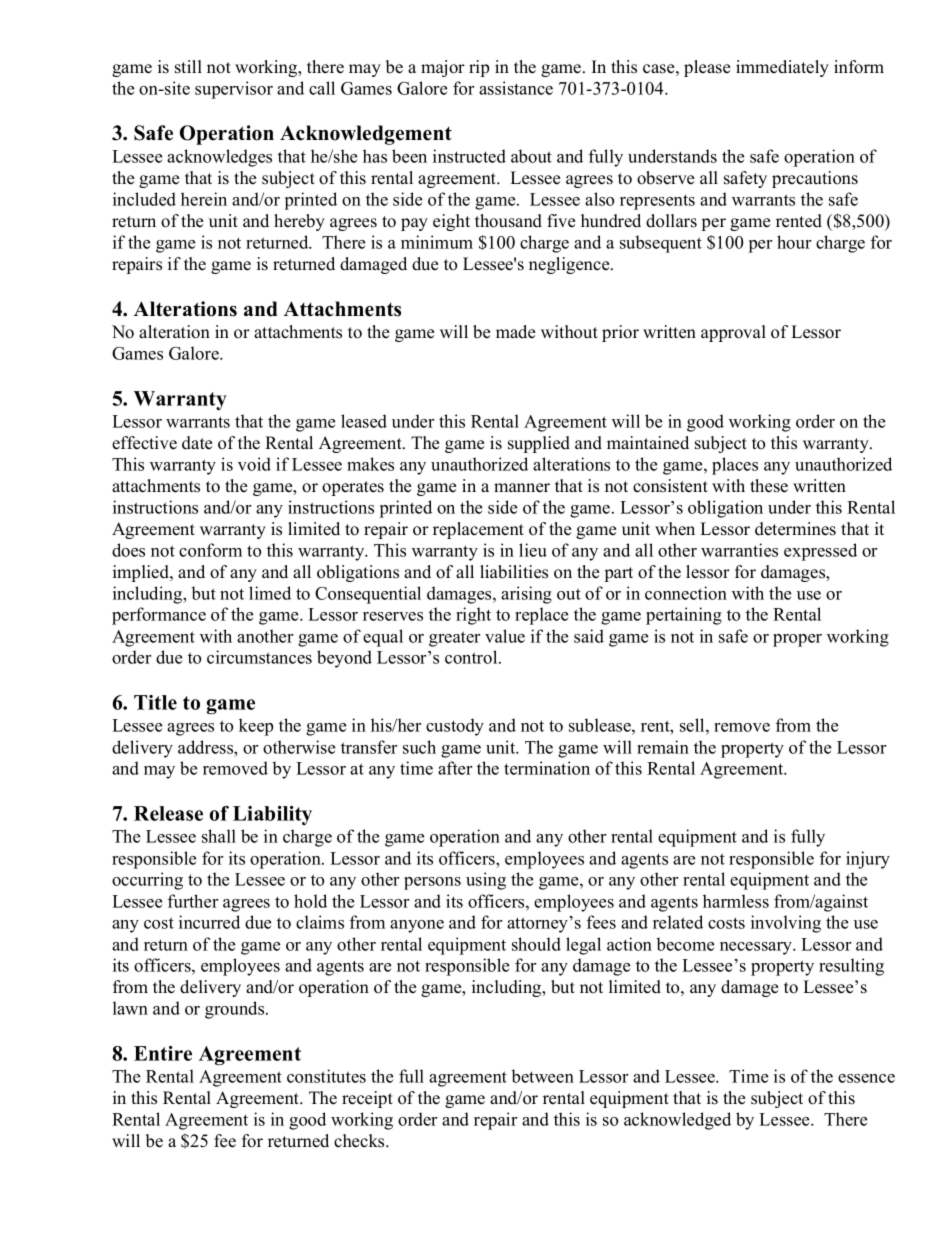  I want to click on Entire, so click(163, 1053).
